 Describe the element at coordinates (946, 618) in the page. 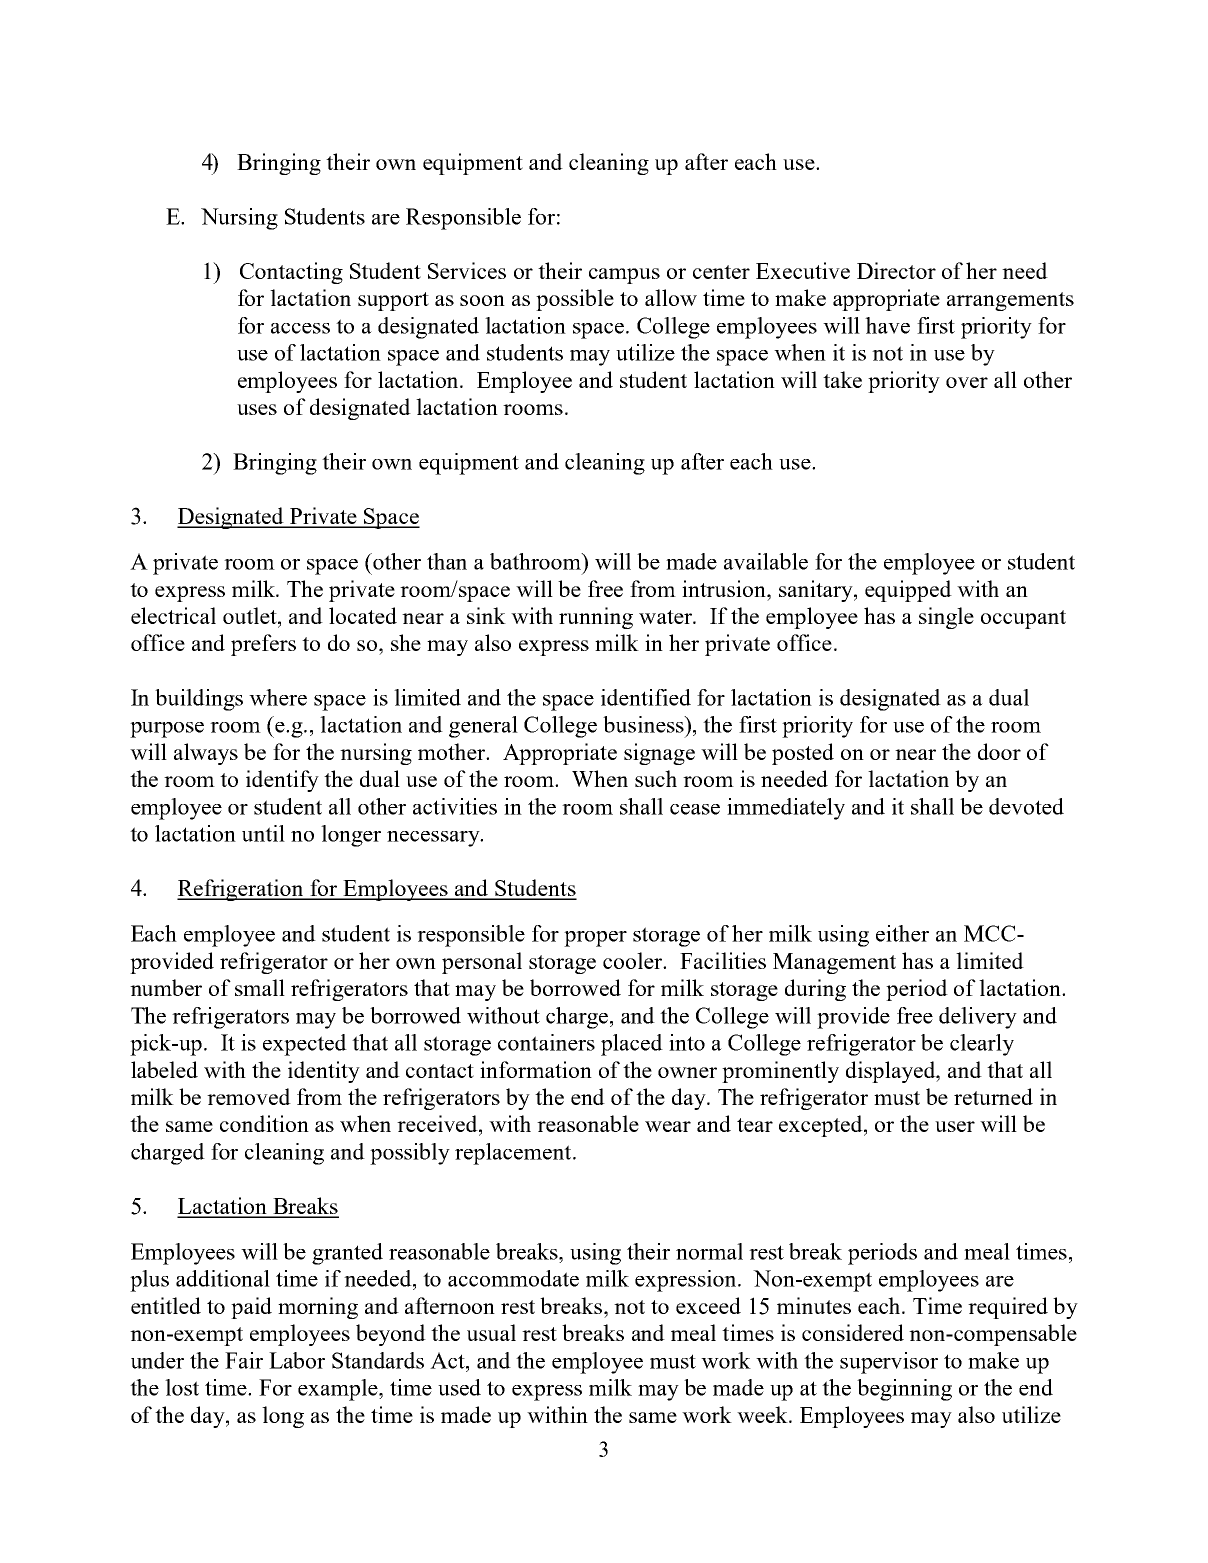

I see `single` at that location.
